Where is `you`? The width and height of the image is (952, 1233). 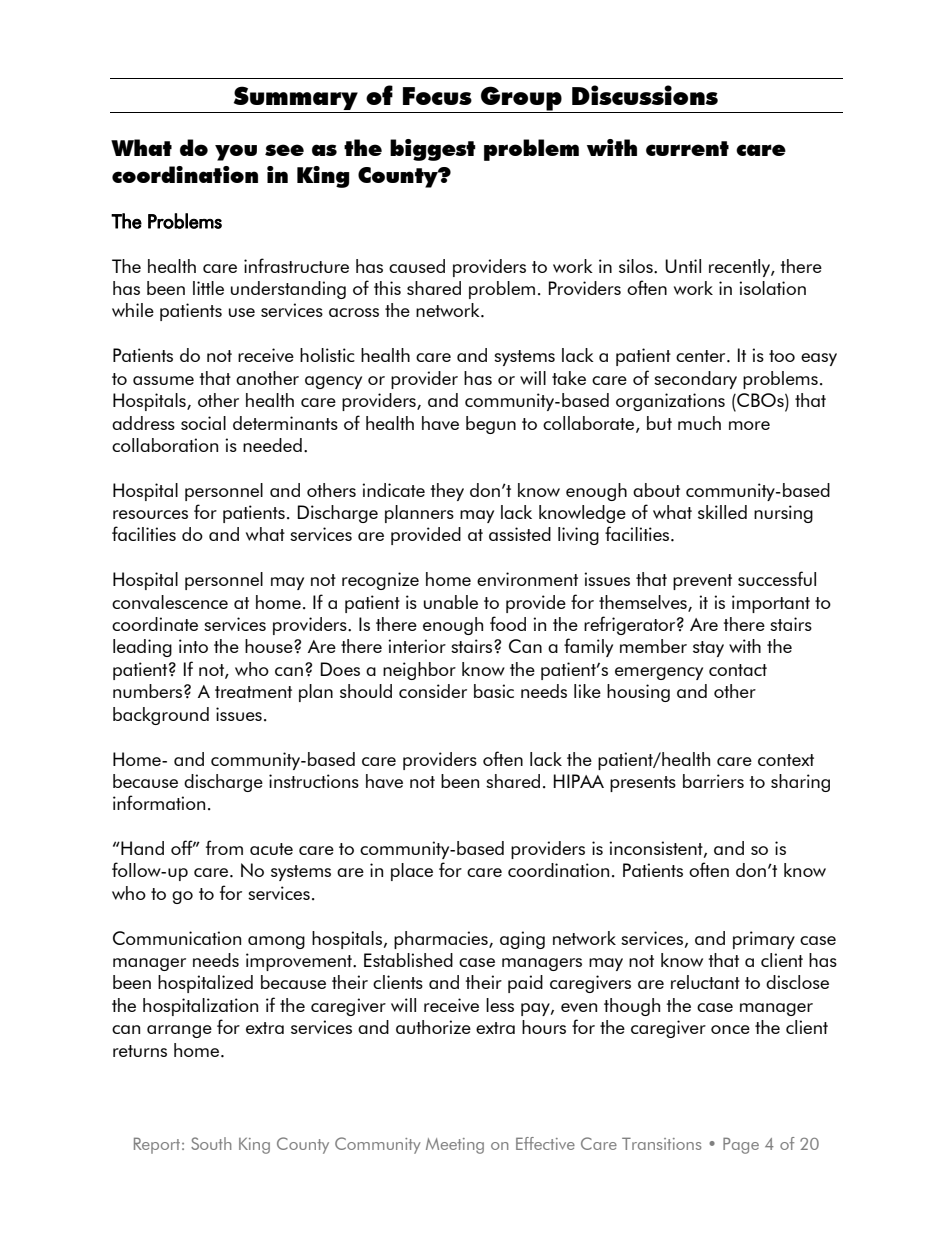 you is located at coordinates (236, 152).
